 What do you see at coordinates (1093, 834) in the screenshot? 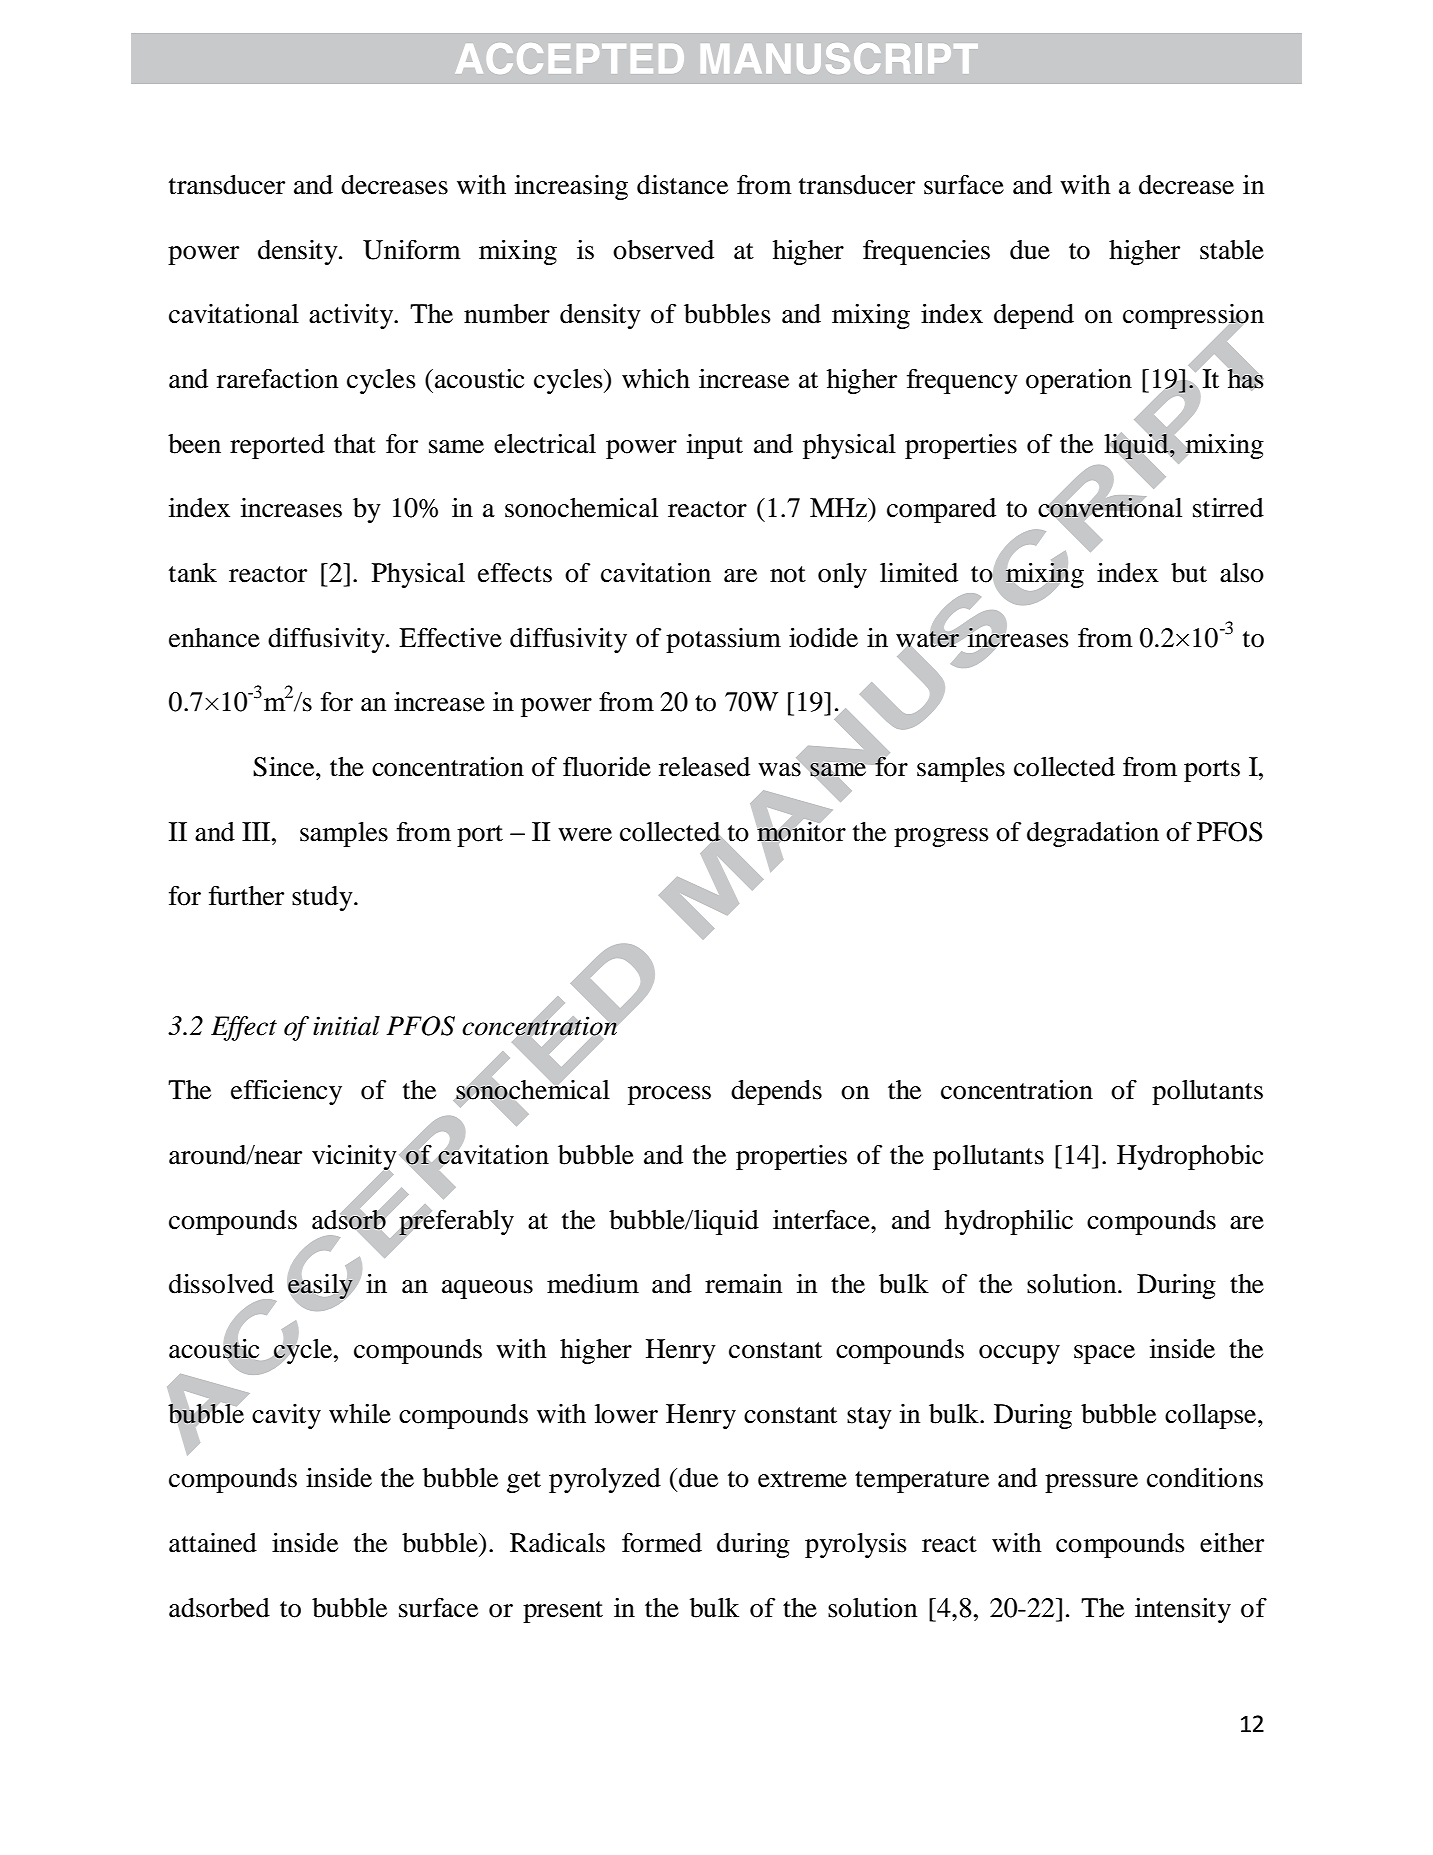
I see `degradation` at bounding box center [1093, 834].
